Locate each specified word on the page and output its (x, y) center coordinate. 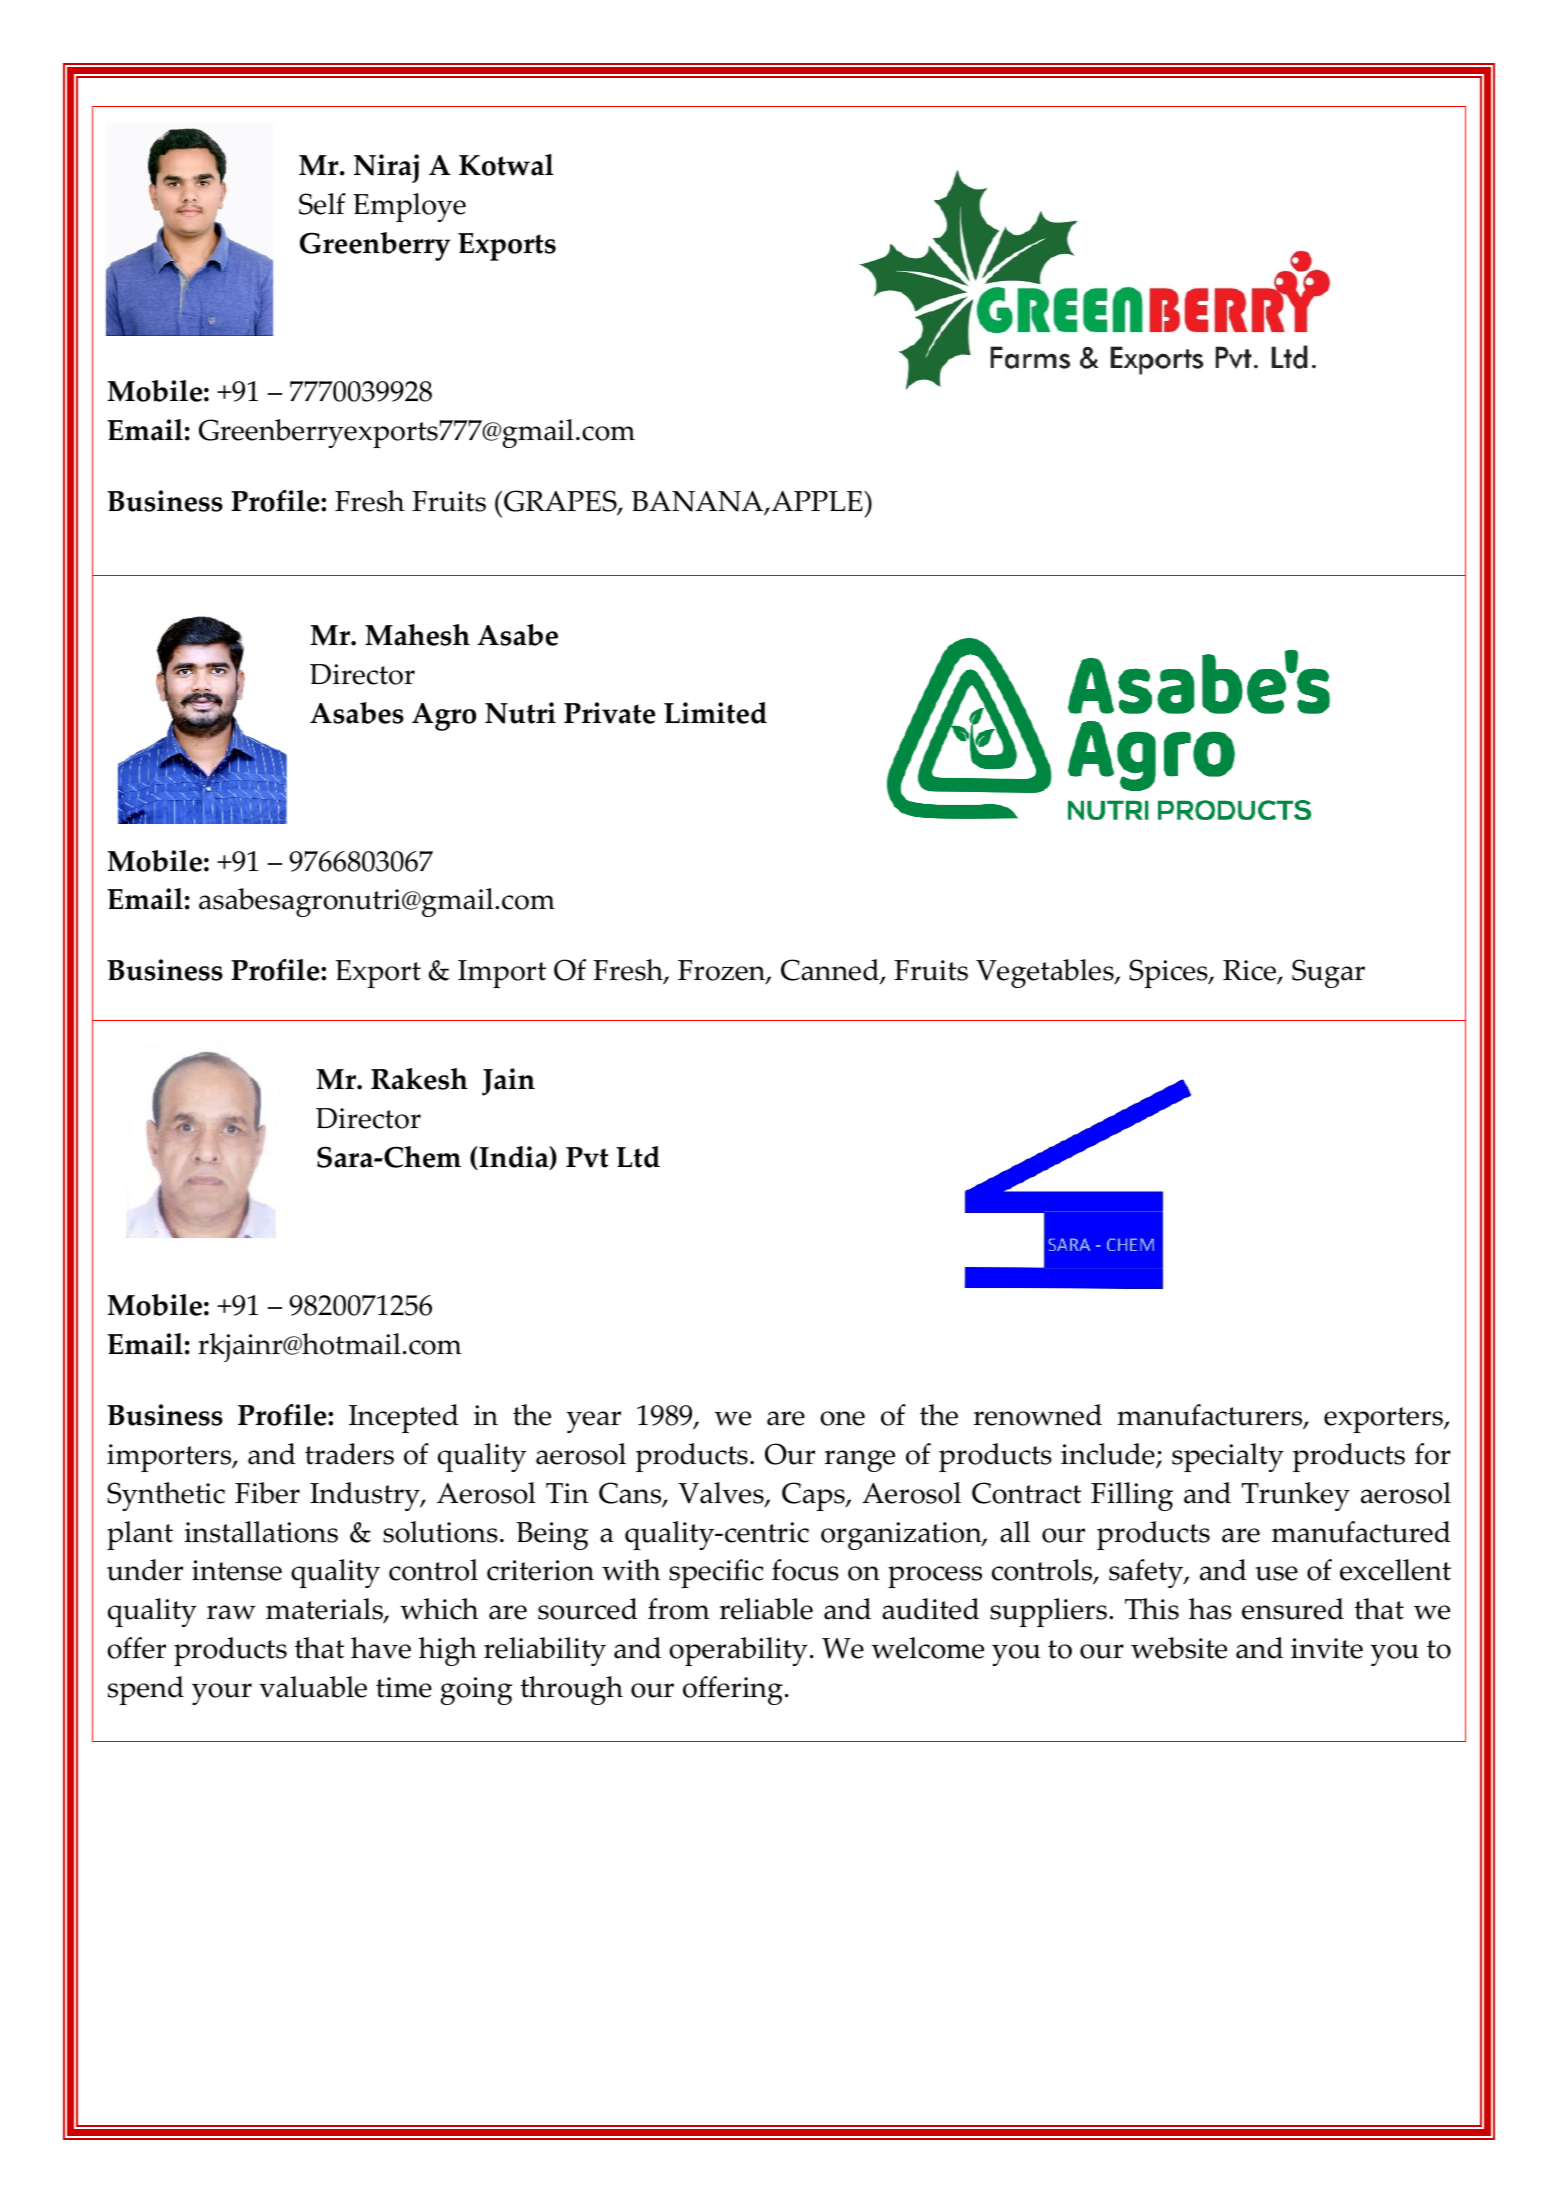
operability (738, 1651)
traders (349, 1454)
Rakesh (419, 1079)
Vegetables (1046, 973)
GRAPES (561, 502)
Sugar (1328, 973)
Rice (1250, 972)
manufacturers (1211, 1416)
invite (1327, 1648)
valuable (313, 1687)
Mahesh (417, 635)
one (842, 1418)
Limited (715, 713)
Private (609, 713)
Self (322, 204)
